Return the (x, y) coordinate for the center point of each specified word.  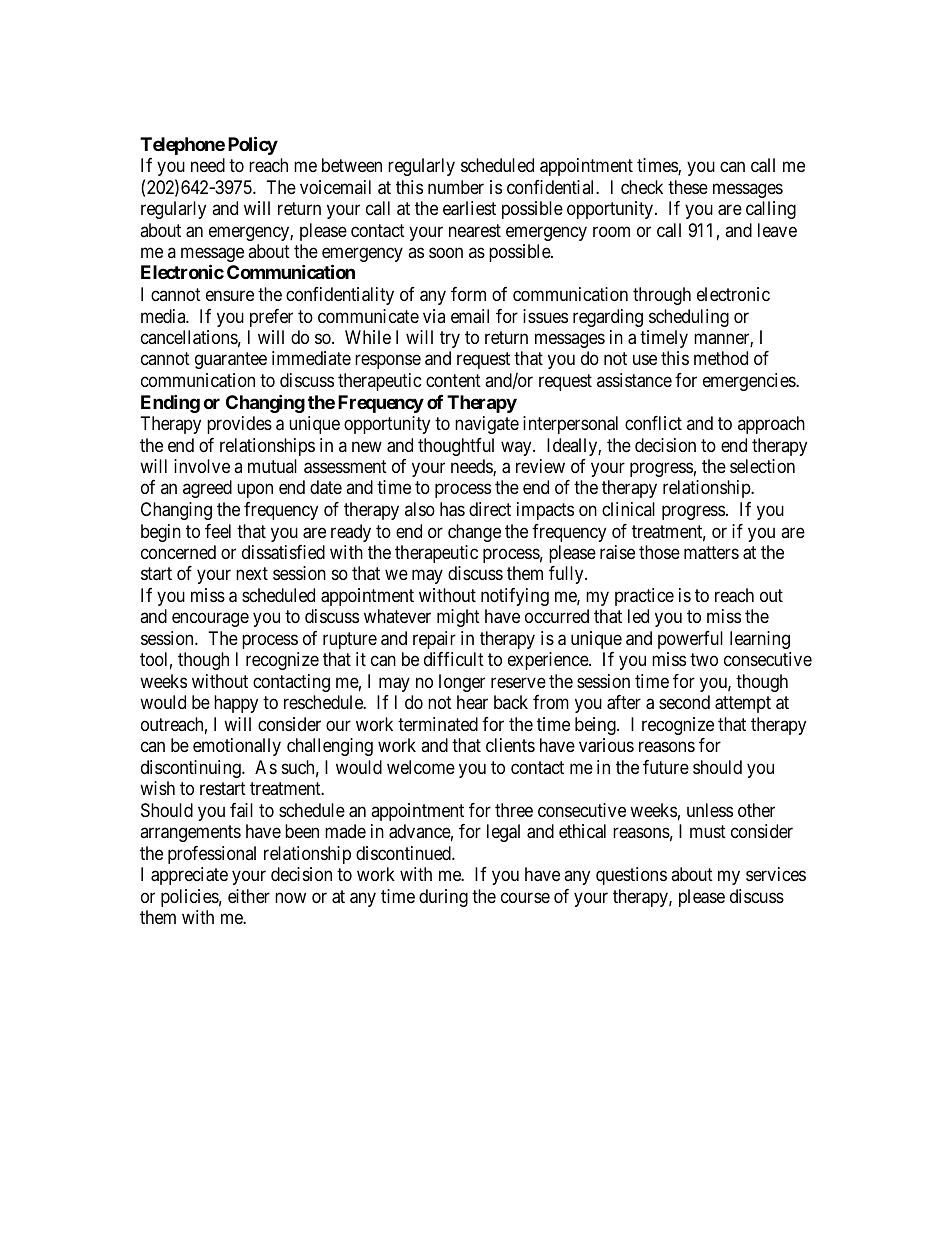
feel (218, 531)
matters (711, 553)
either (249, 896)
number (456, 187)
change (474, 533)
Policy (253, 145)
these (688, 187)
